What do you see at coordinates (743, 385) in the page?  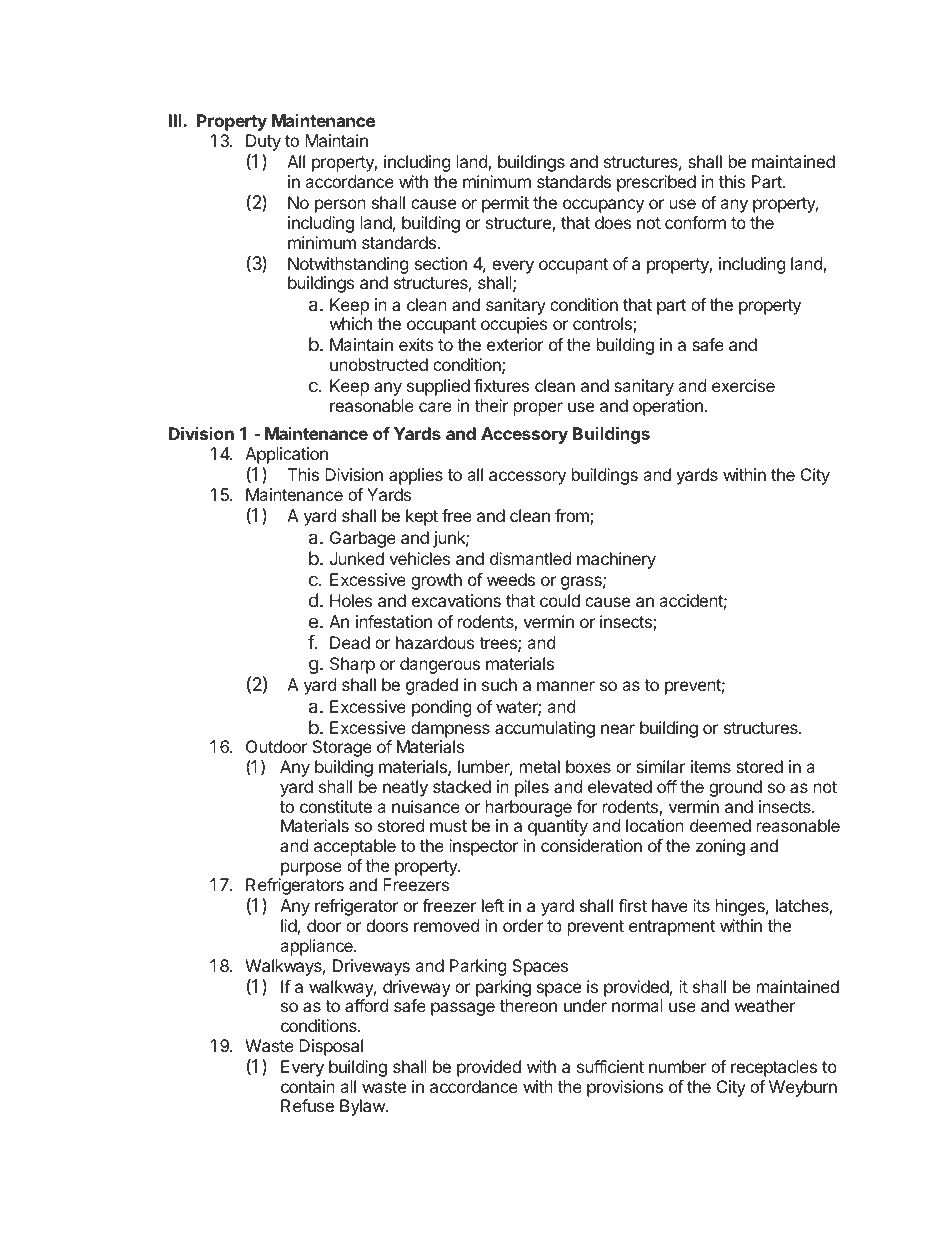 I see `exercise` at bounding box center [743, 385].
